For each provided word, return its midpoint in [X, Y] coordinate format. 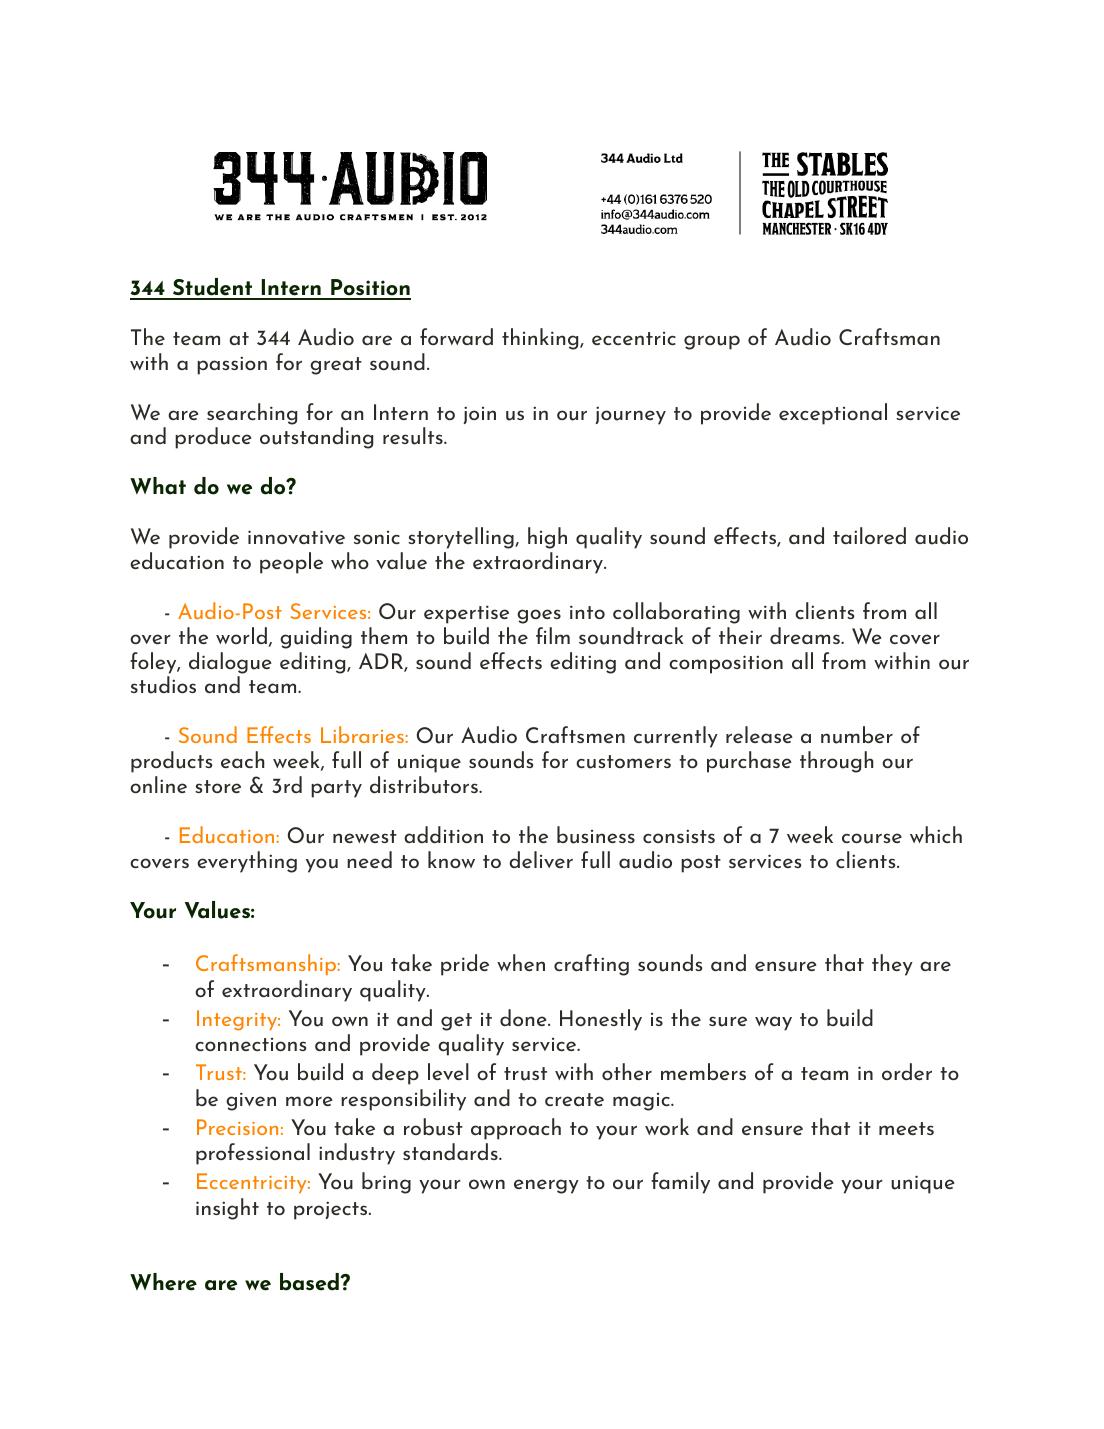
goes [539, 616]
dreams [806, 635]
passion [232, 365]
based [310, 1282]
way [773, 1023]
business [596, 835]
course [872, 838]
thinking [541, 339]
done [524, 1017]
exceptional [833, 414]
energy [546, 1186]
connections [250, 1044]
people [291, 563]
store [218, 786]
